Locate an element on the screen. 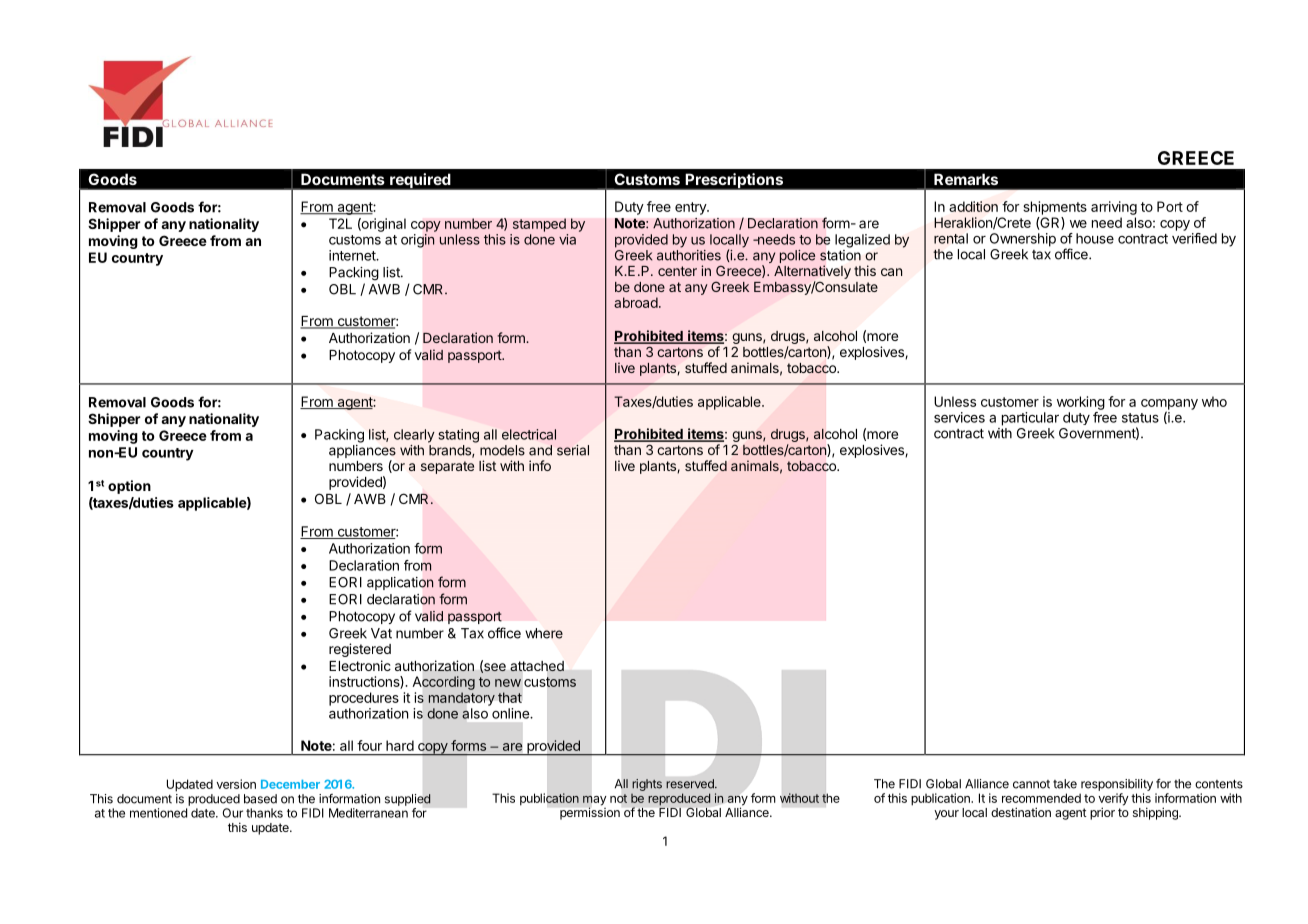  working is located at coordinates (1081, 403).
